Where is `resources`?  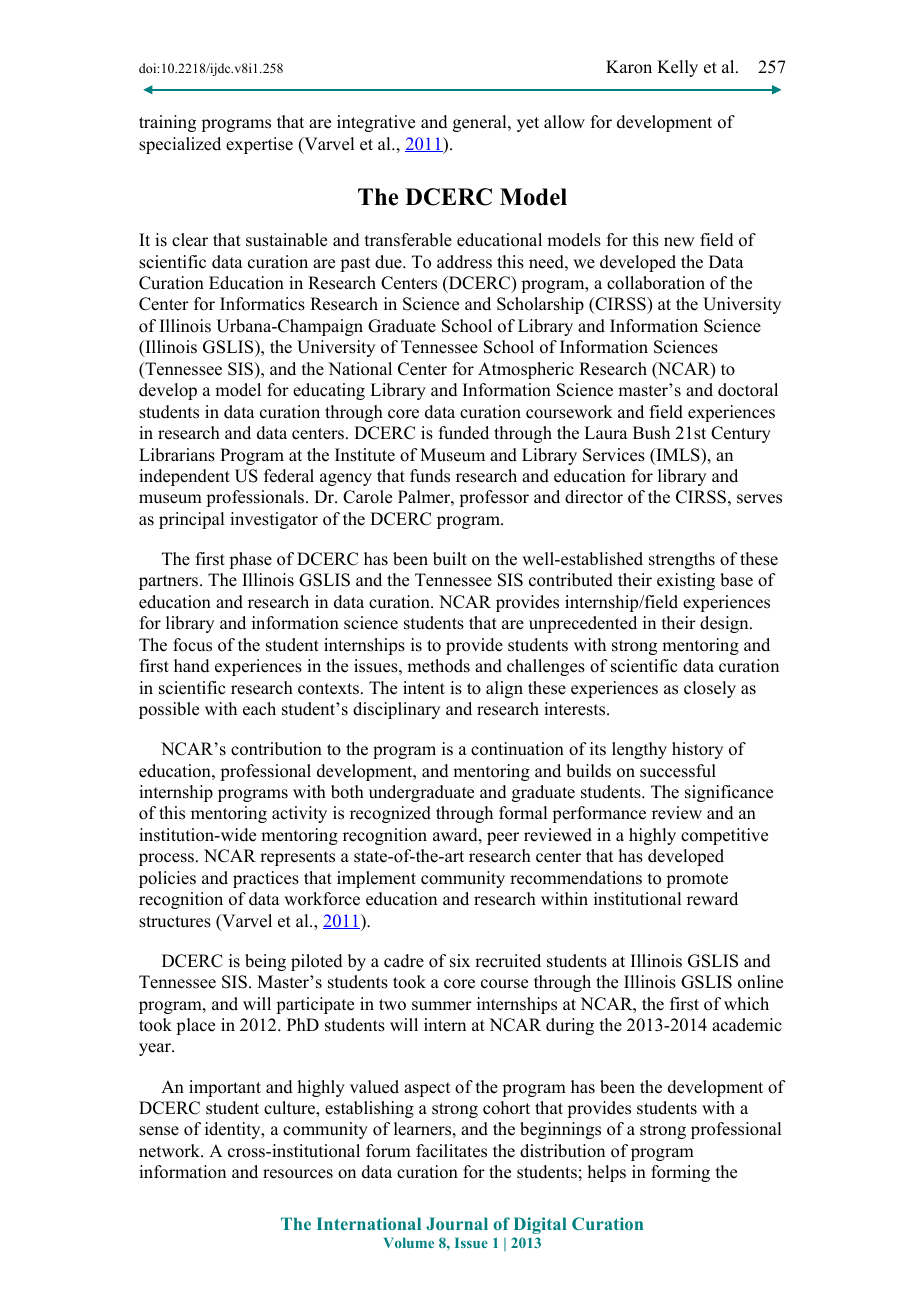 resources is located at coordinates (298, 1174).
